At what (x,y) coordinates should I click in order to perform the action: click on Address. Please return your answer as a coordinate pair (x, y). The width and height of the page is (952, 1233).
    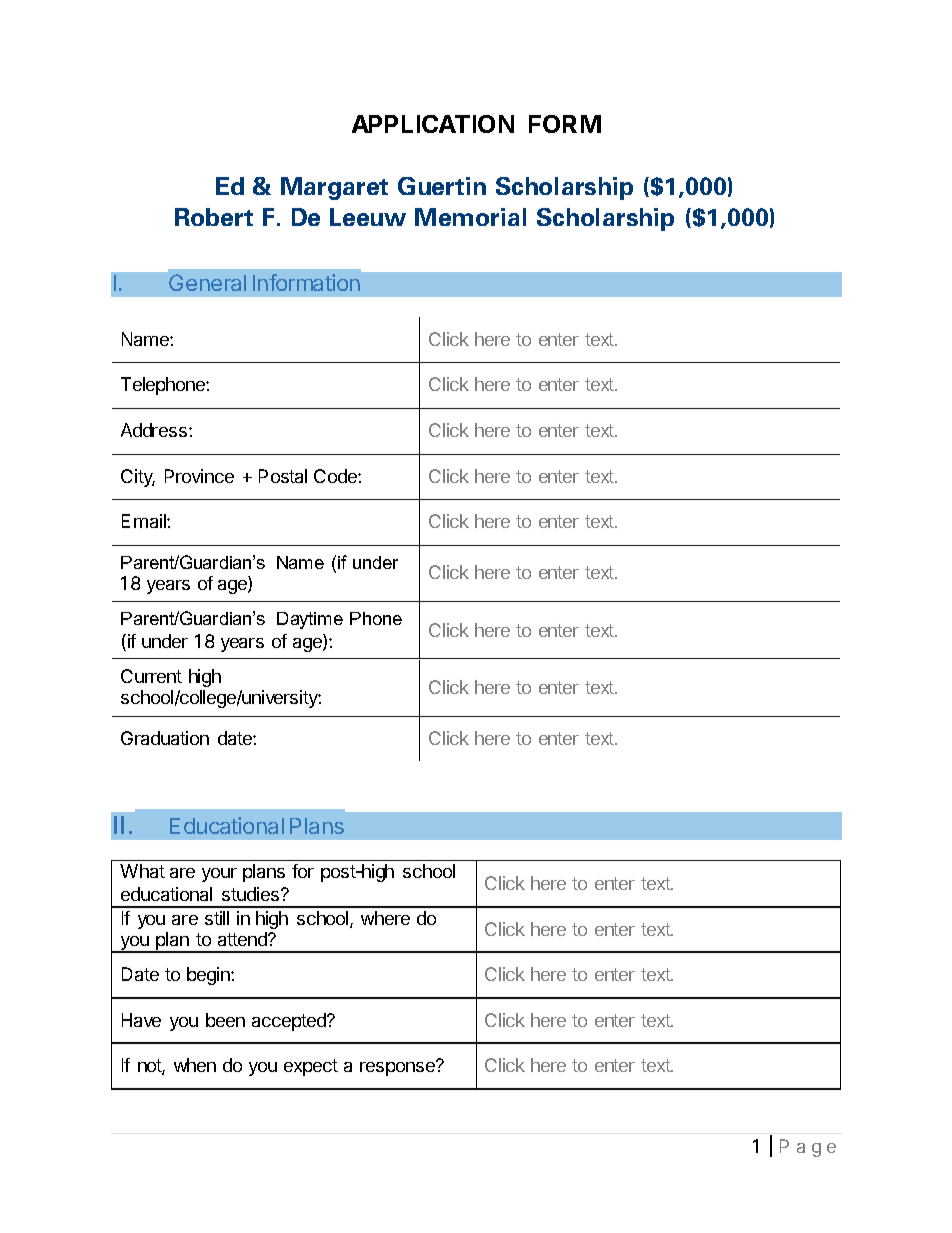
    Looking at the image, I should click on (154, 430).
